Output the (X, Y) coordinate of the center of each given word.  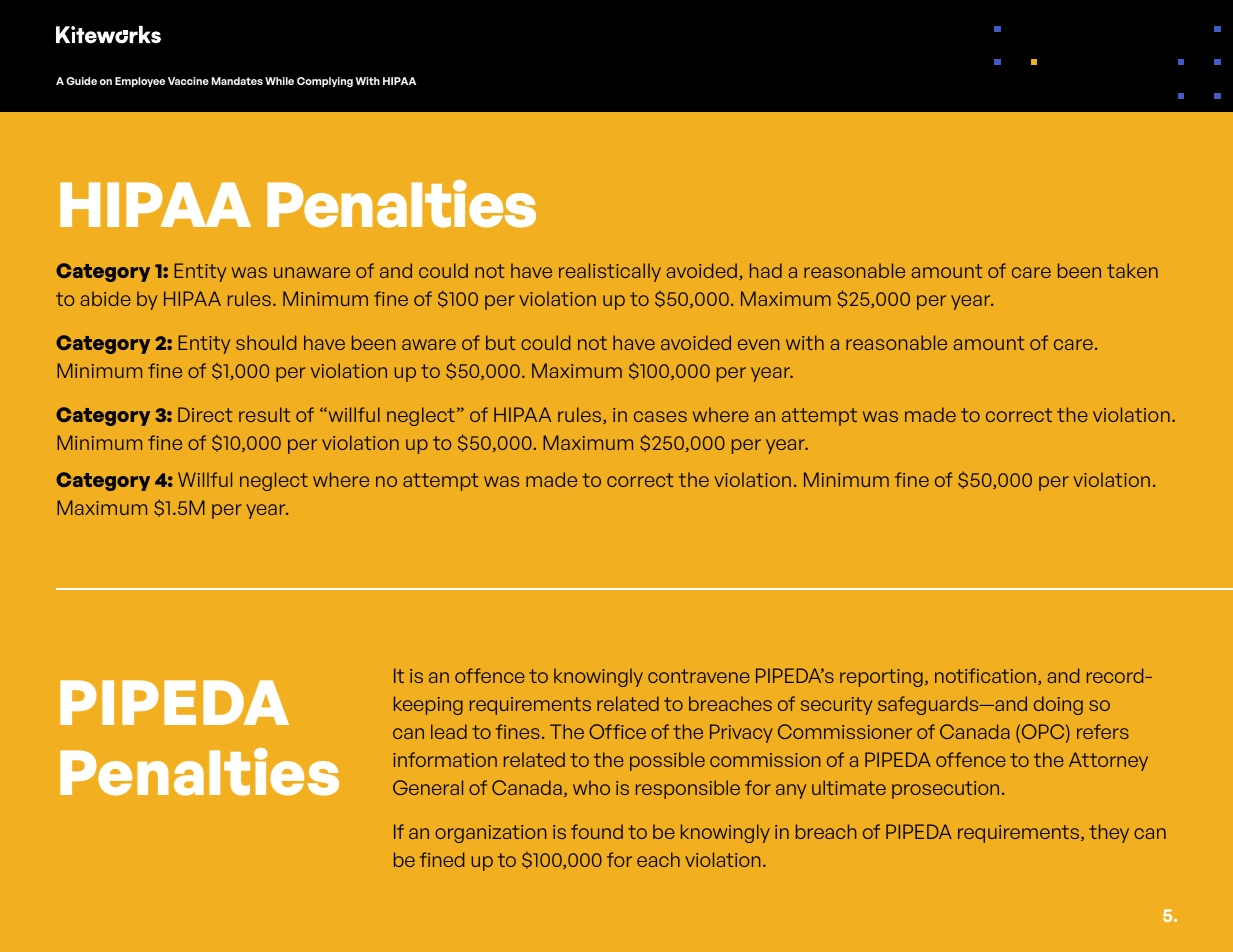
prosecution (945, 790)
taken (1132, 270)
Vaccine (188, 81)
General (428, 787)
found (597, 831)
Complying (325, 82)
